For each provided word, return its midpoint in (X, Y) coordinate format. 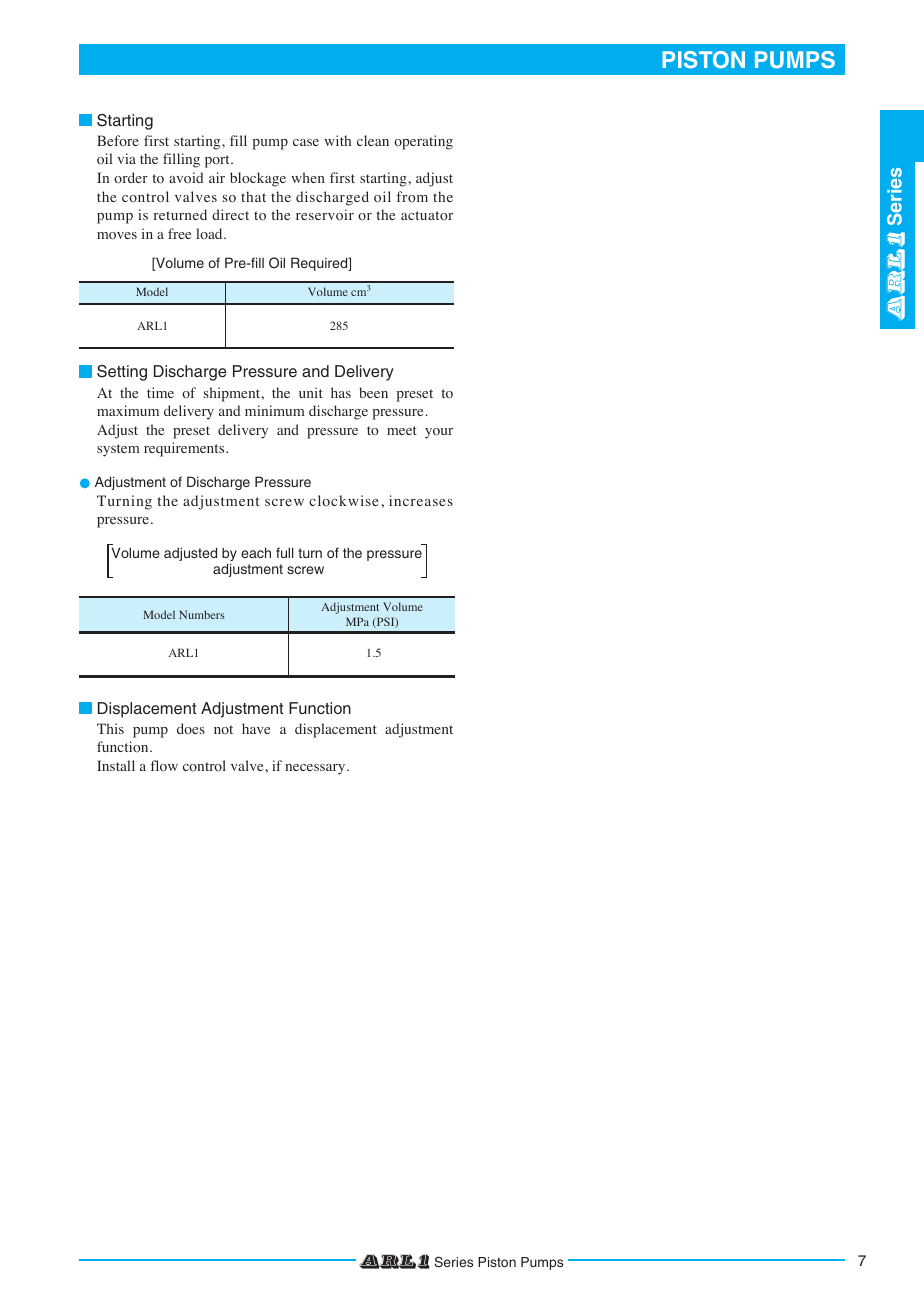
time (160, 392)
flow (164, 766)
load (210, 233)
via (126, 158)
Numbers (202, 614)
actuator (427, 215)
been (373, 392)
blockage (258, 179)
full (284, 552)
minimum (275, 410)
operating (423, 142)
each (256, 552)
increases (421, 500)
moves (117, 236)
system (118, 450)
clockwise (343, 500)
